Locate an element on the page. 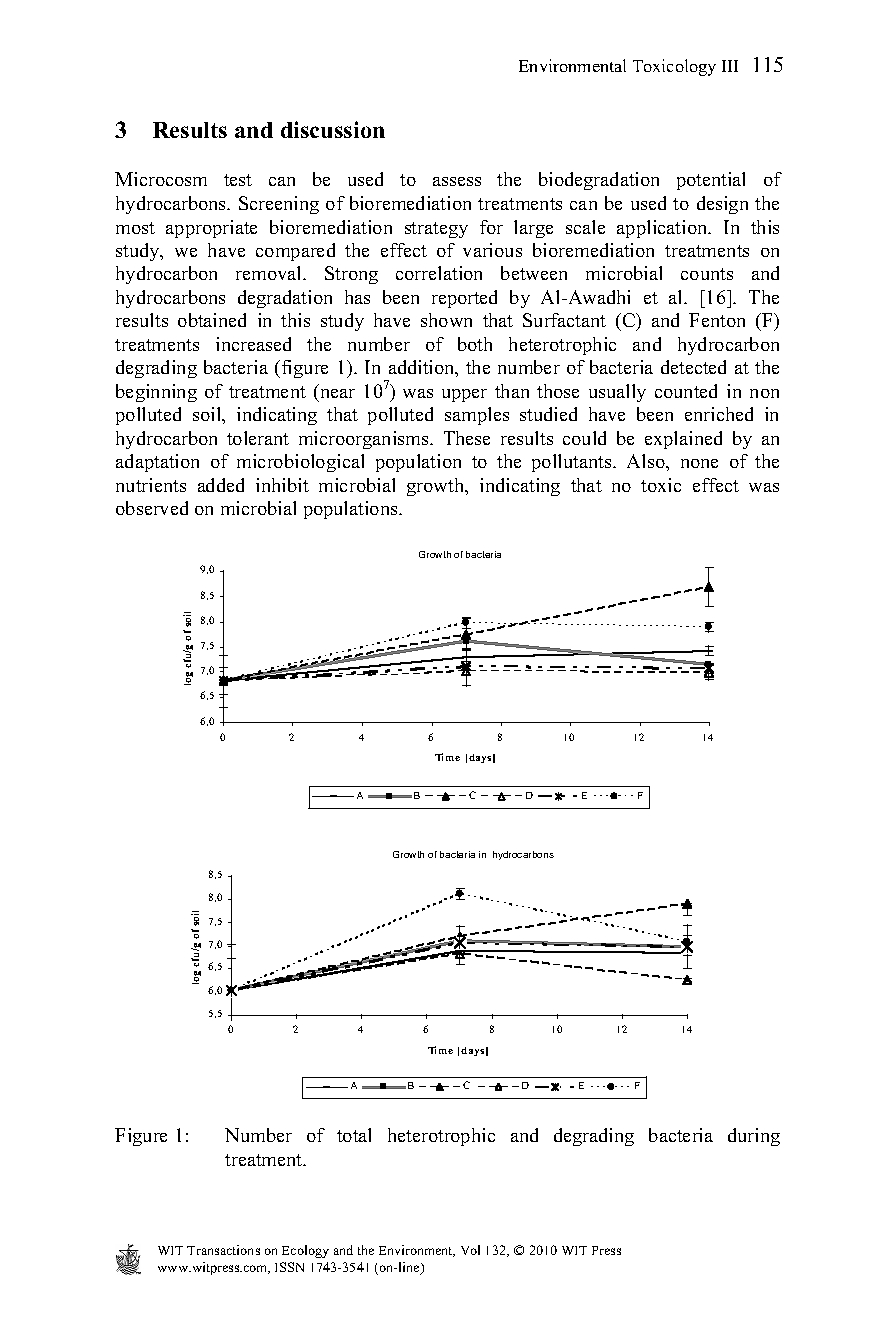  test is located at coordinates (238, 180).
